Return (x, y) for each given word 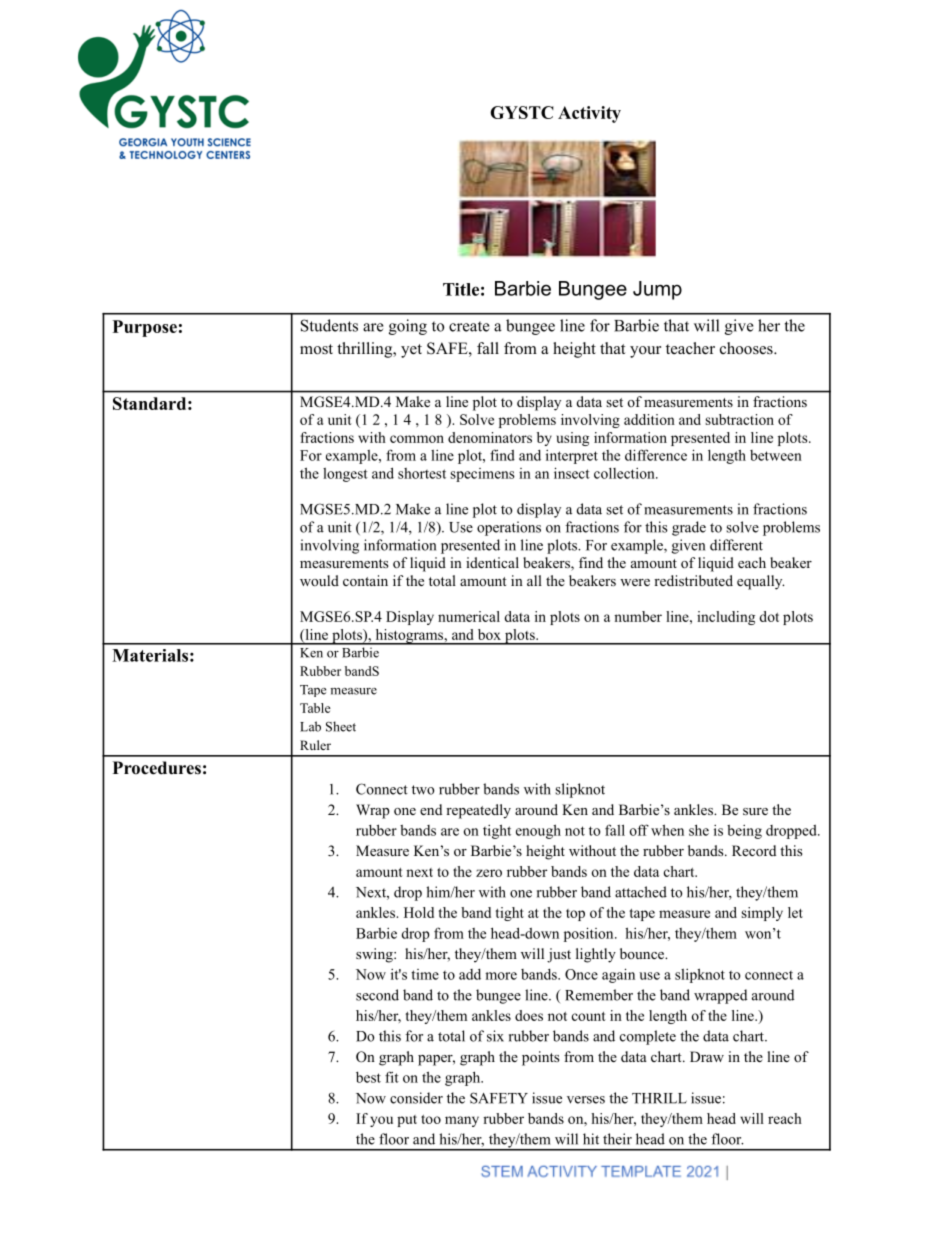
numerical (469, 616)
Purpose (145, 328)
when (667, 830)
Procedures (157, 768)
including (726, 618)
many (462, 1121)
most (316, 349)
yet (411, 351)
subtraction (739, 419)
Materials (150, 655)
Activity (589, 114)
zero (489, 873)
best (368, 1077)
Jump (657, 290)
